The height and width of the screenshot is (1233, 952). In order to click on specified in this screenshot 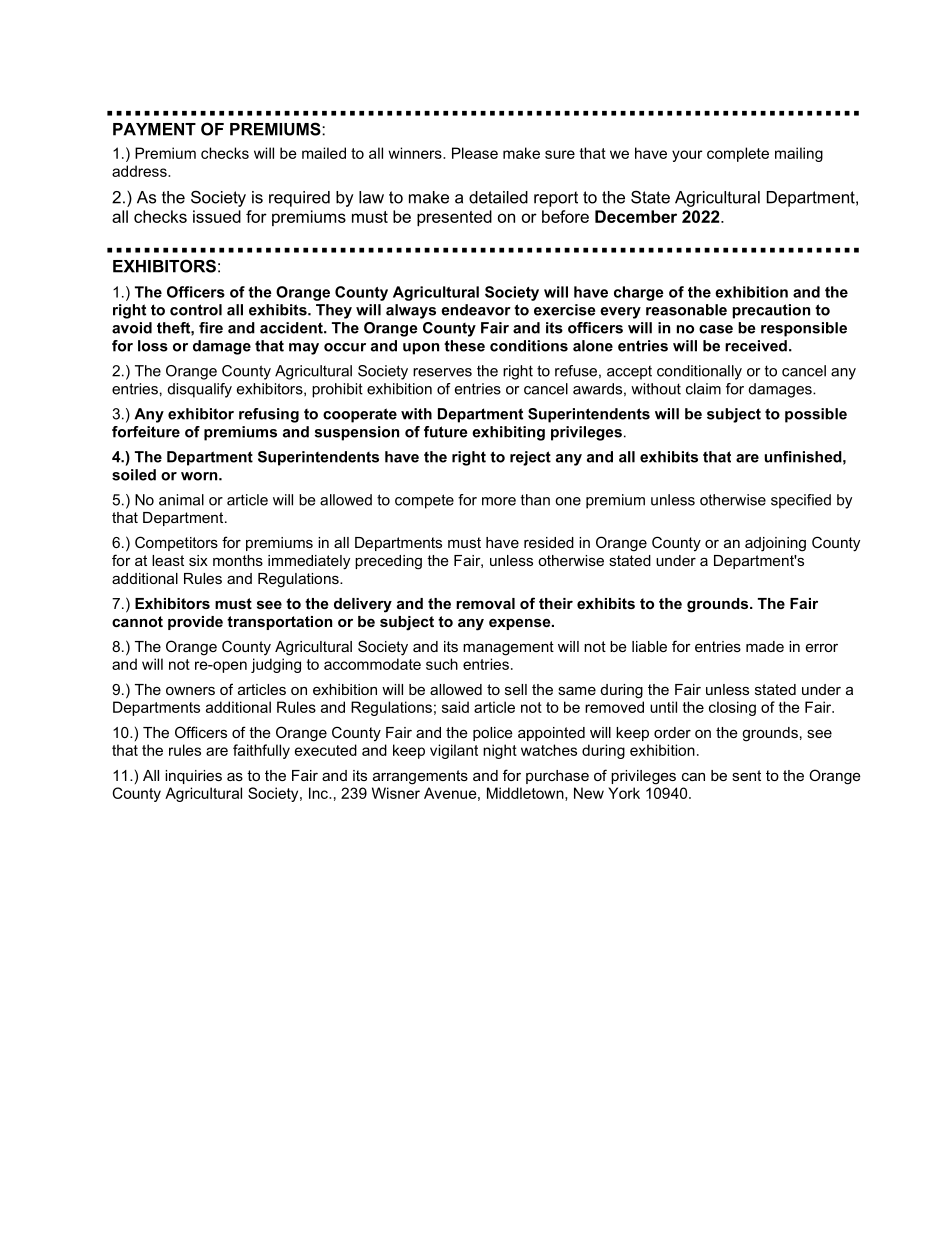, I will do `click(801, 501)`.
